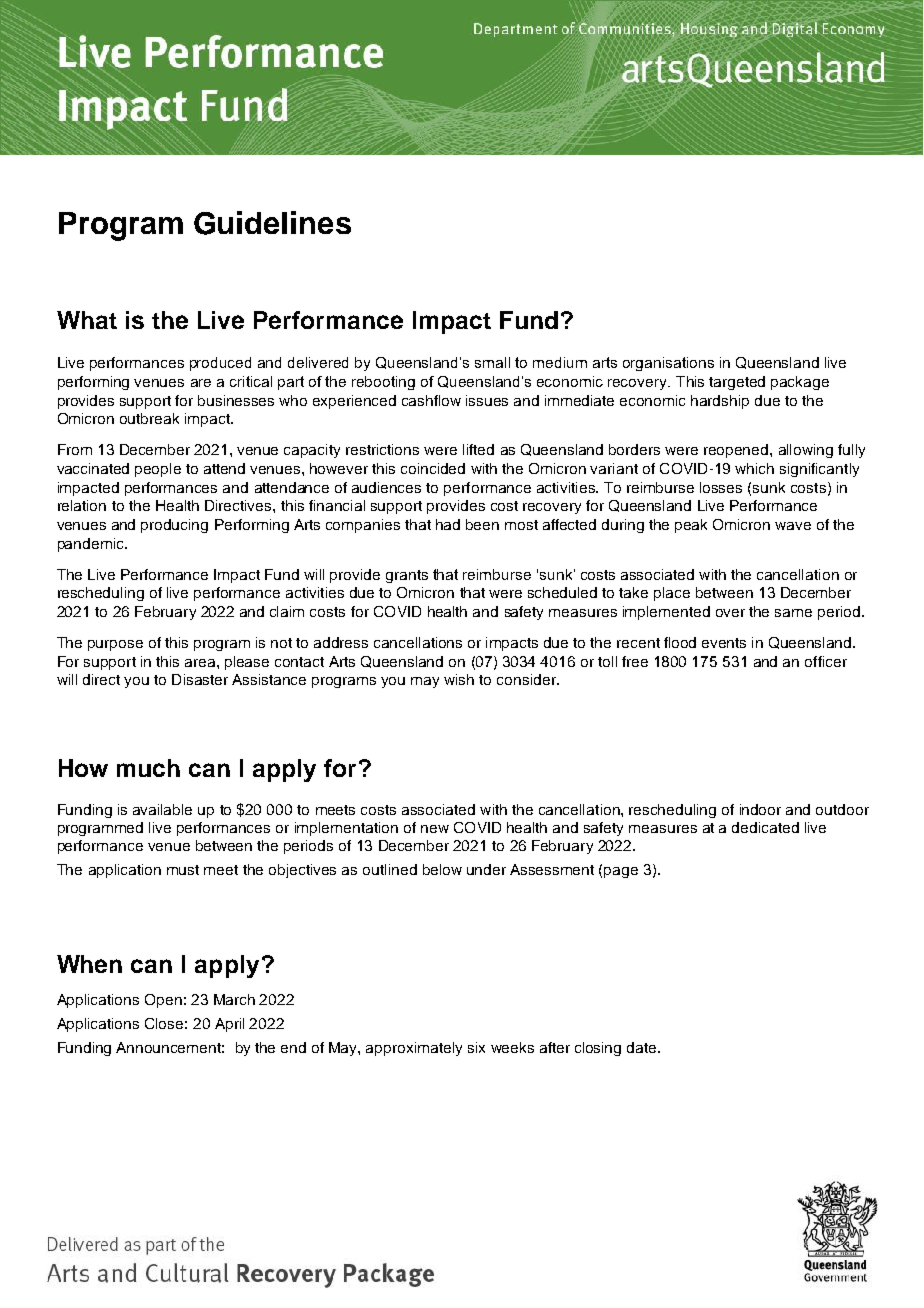  What do you see at coordinates (149, 418) in the screenshot?
I see `outbreak` at bounding box center [149, 418].
